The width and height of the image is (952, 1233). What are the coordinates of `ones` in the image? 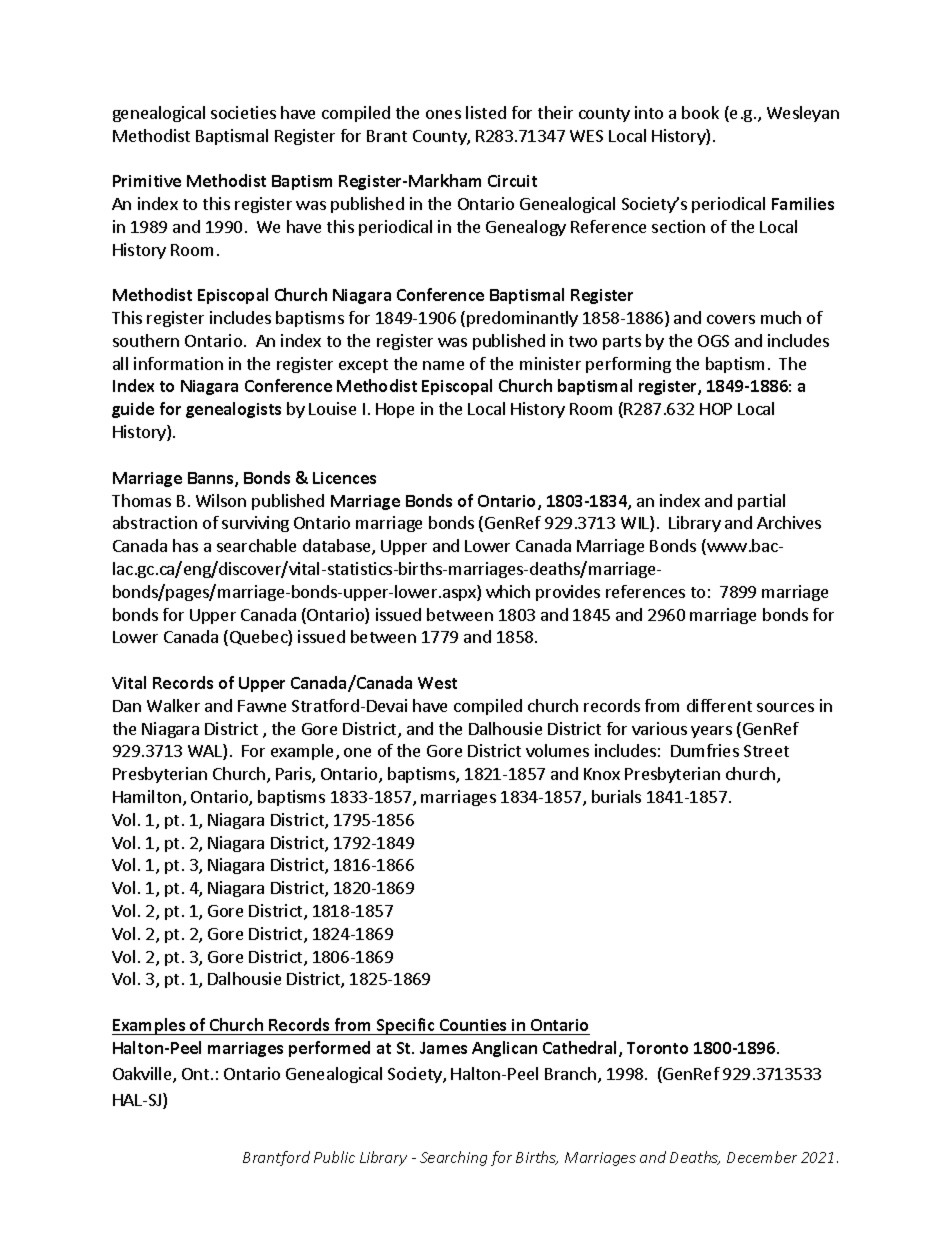 It's located at (443, 114).
